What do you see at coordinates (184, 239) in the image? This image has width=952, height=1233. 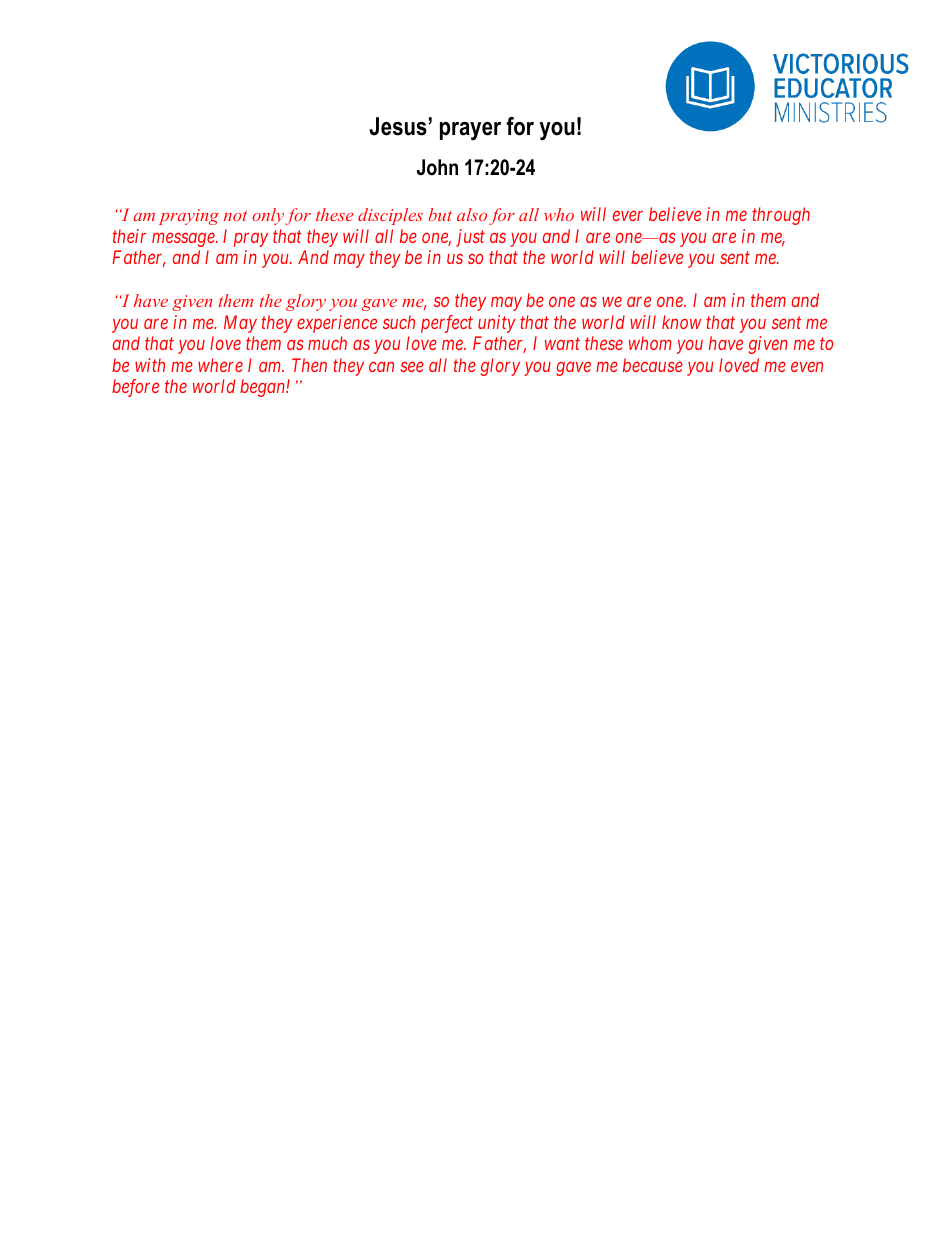 I see `message` at bounding box center [184, 239].
